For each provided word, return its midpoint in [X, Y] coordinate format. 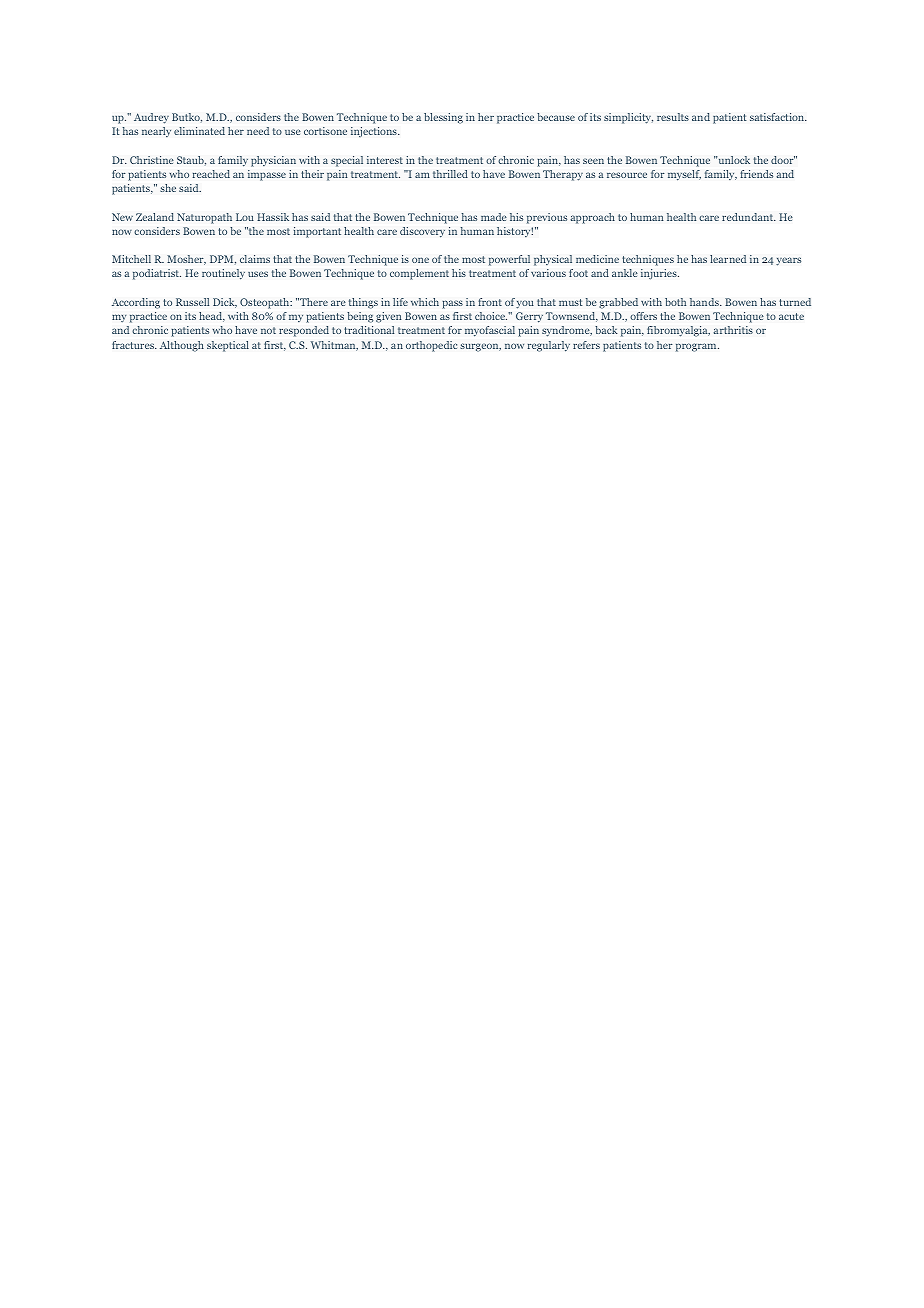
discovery [422, 232]
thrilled [450, 174]
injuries [660, 274]
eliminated [199, 131]
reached [211, 174]
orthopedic [431, 346]
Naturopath [204, 218]
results [673, 117]
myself [684, 175]
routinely [223, 274]
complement [419, 274]
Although [182, 346]
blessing [443, 118]
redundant [749, 217]
